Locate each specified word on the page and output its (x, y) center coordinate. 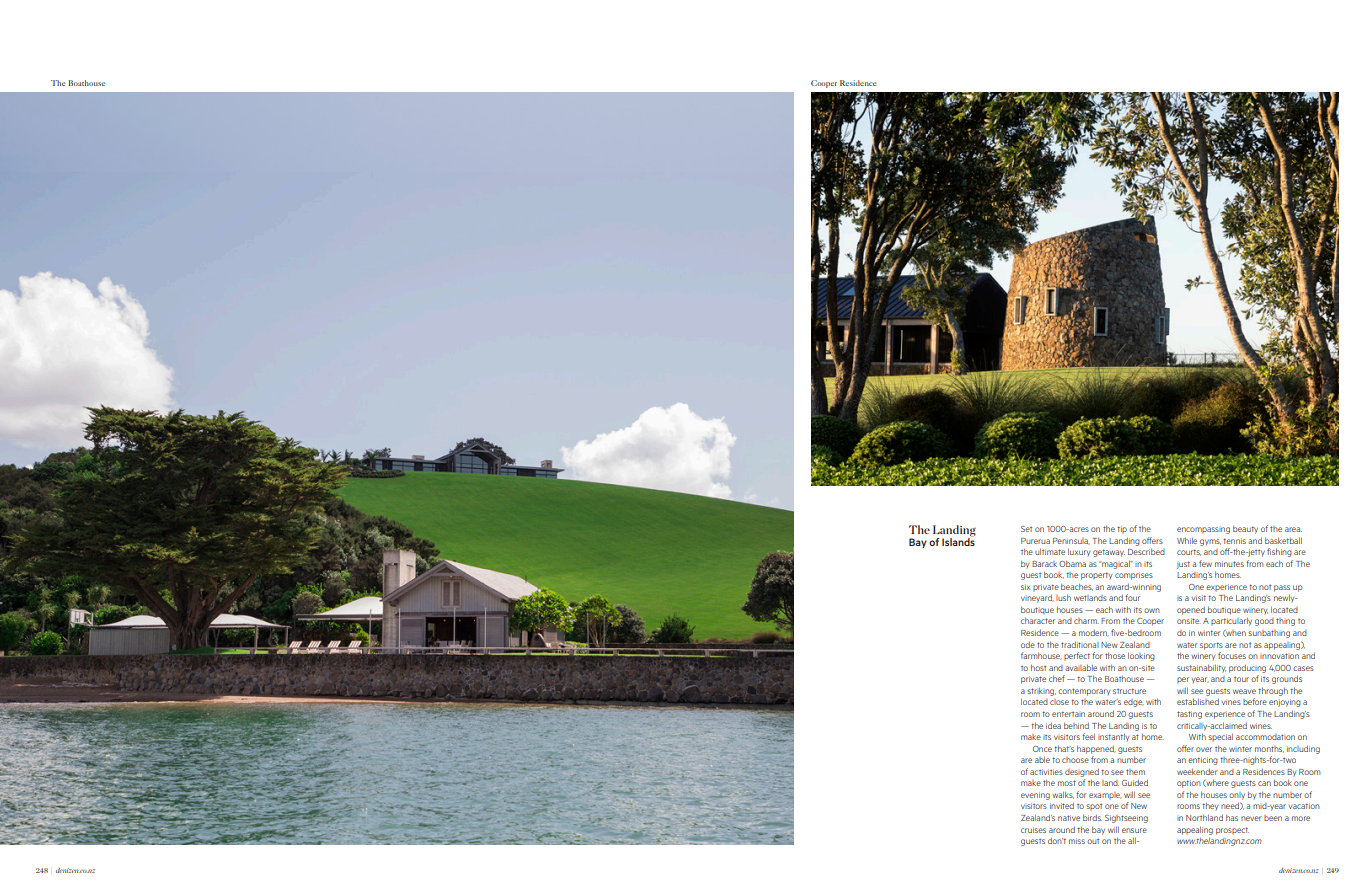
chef (1057, 678)
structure (1129, 691)
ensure (1134, 830)
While (1187, 541)
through (1273, 692)
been (1273, 818)
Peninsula (1071, 541)
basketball (1283, 540)
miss (1077, 841)
